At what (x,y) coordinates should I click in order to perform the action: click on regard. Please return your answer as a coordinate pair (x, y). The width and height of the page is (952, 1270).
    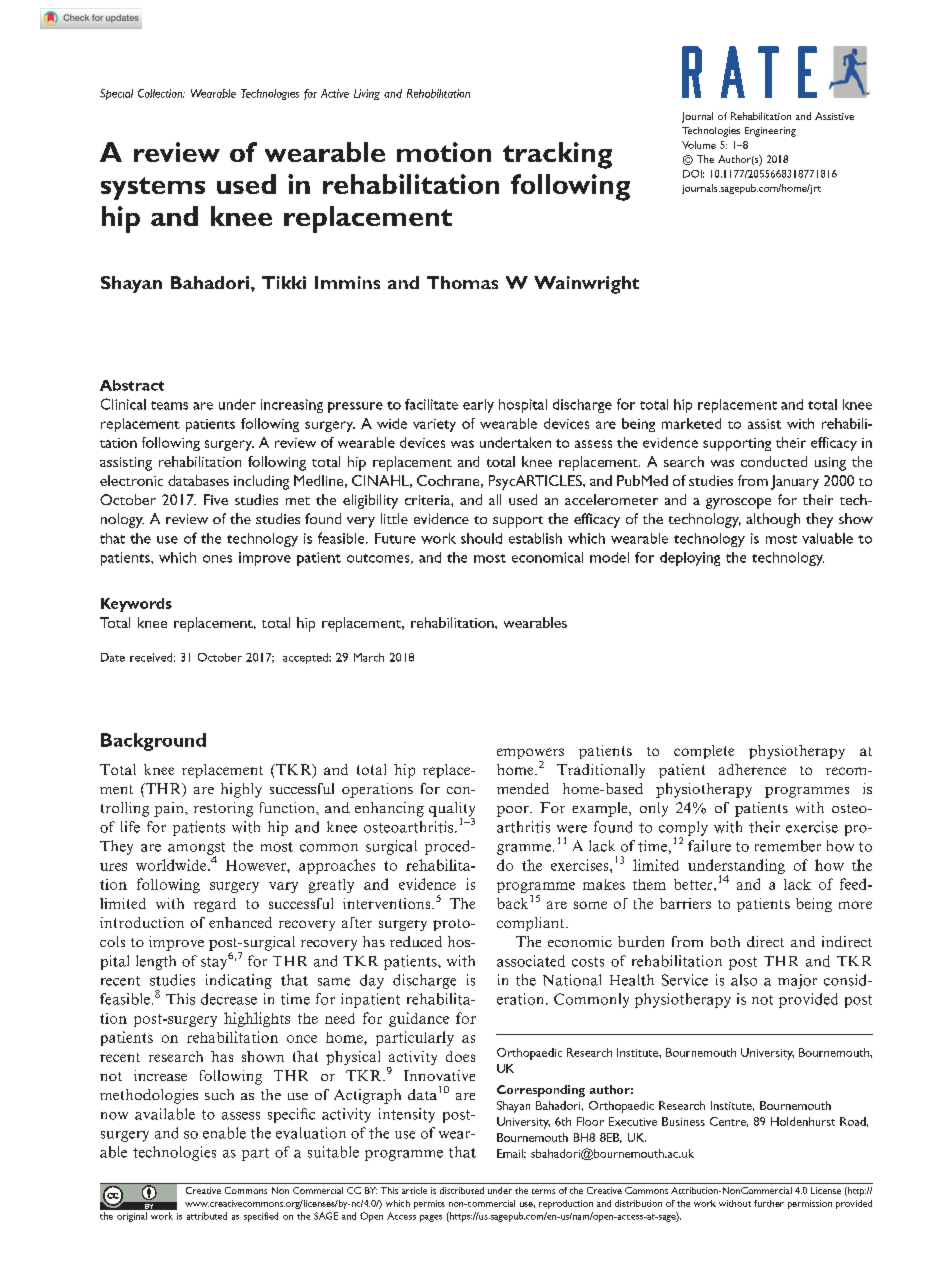
    Looking at the image, I should click on (215, 905).
